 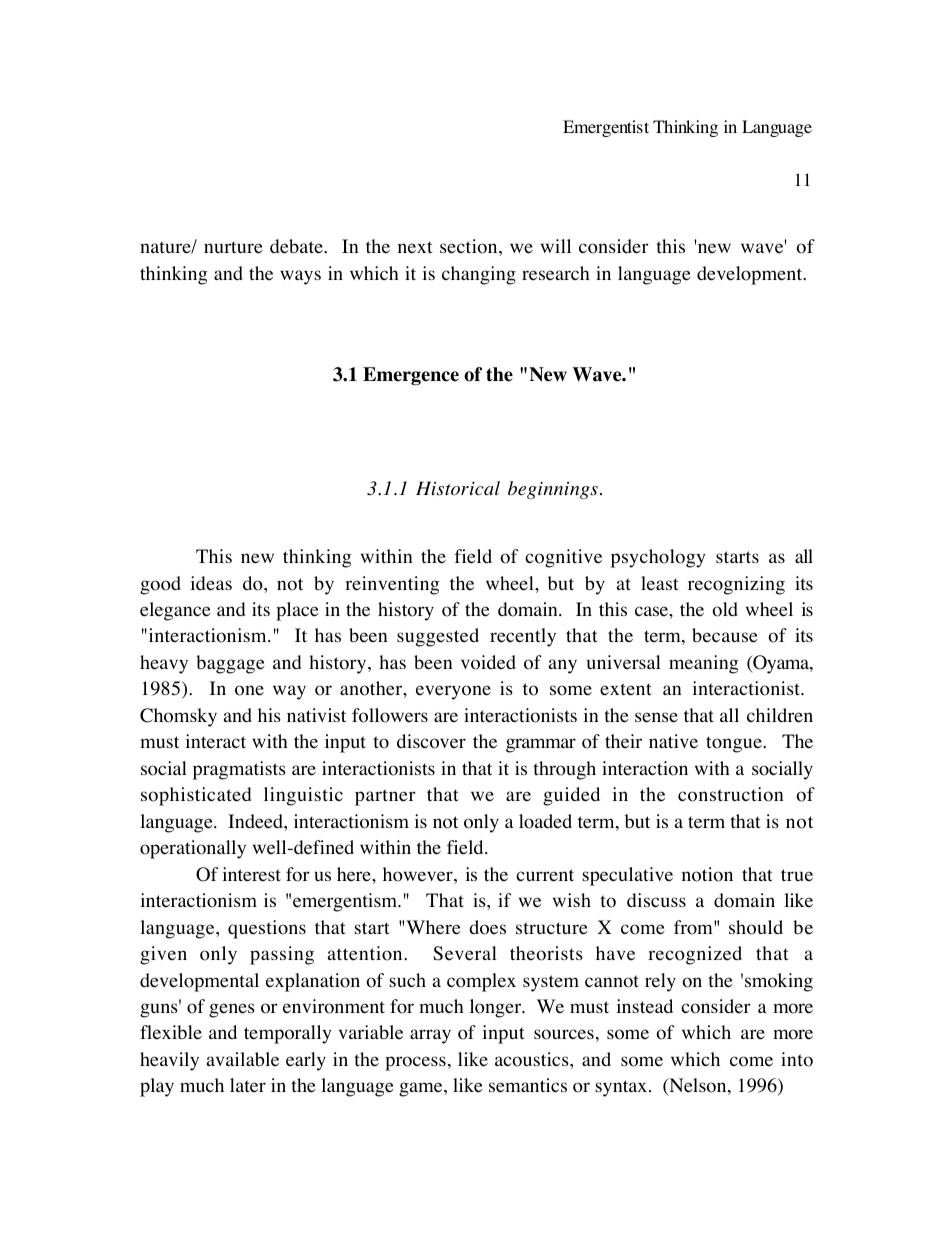 What do you see at coordinates (479, 275) in the document?
I see `changing` at bounding box center [479, 275].
